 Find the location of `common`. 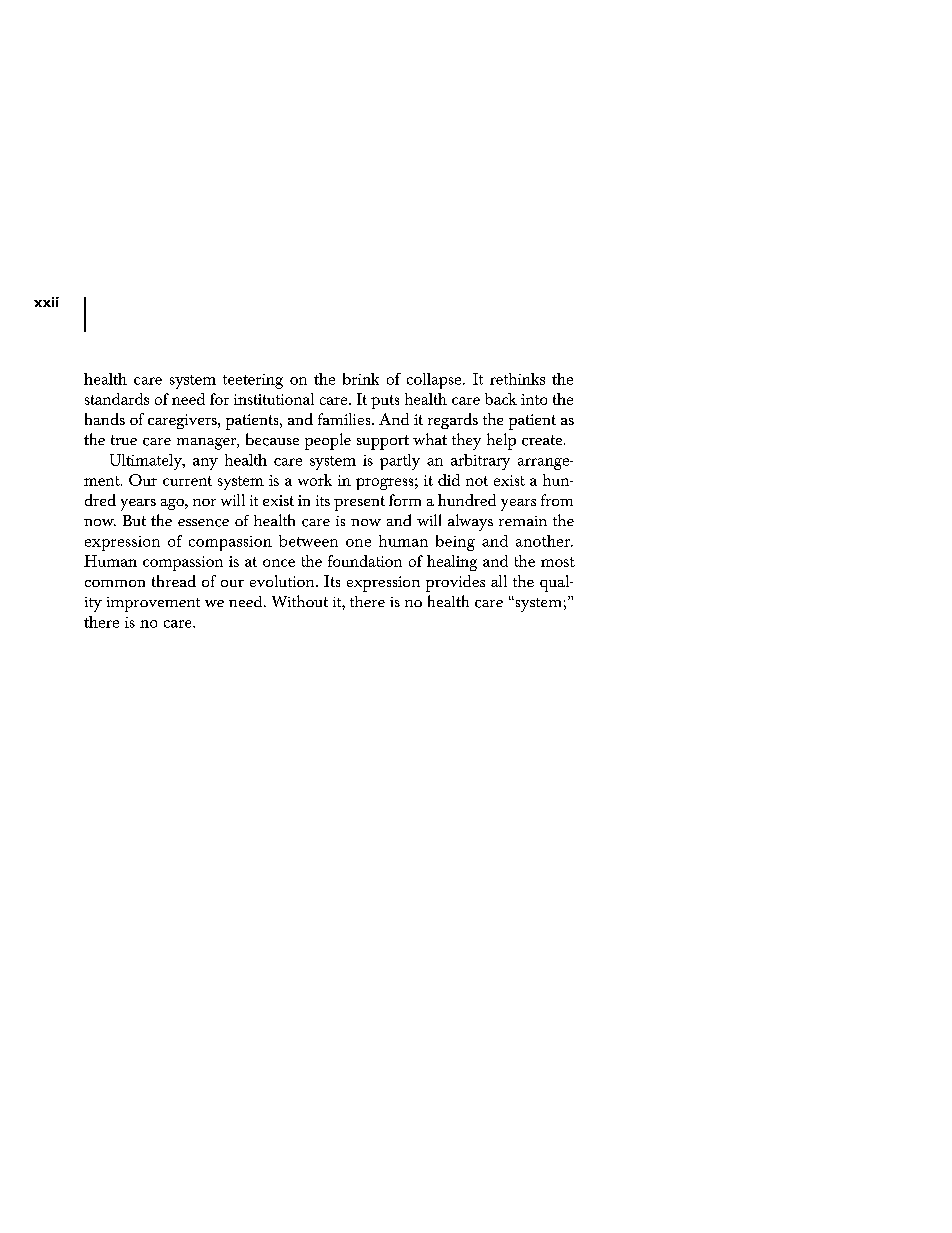

common is located at coordinates (115, 583).
